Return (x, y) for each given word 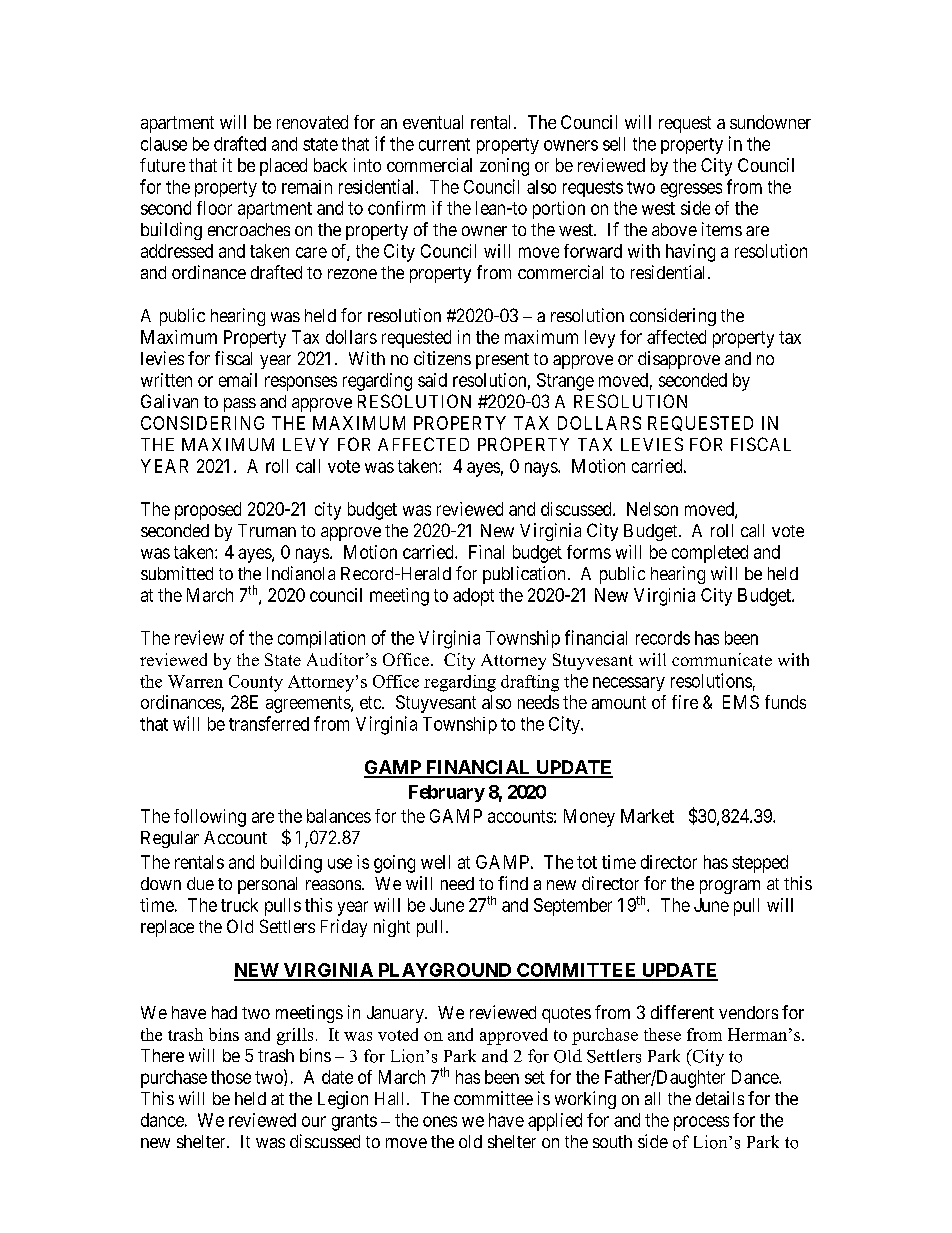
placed (283, 167)
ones (440, 1121)
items (722, 229)
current (444, 144)
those (231, 1077)
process (701, 1123)
